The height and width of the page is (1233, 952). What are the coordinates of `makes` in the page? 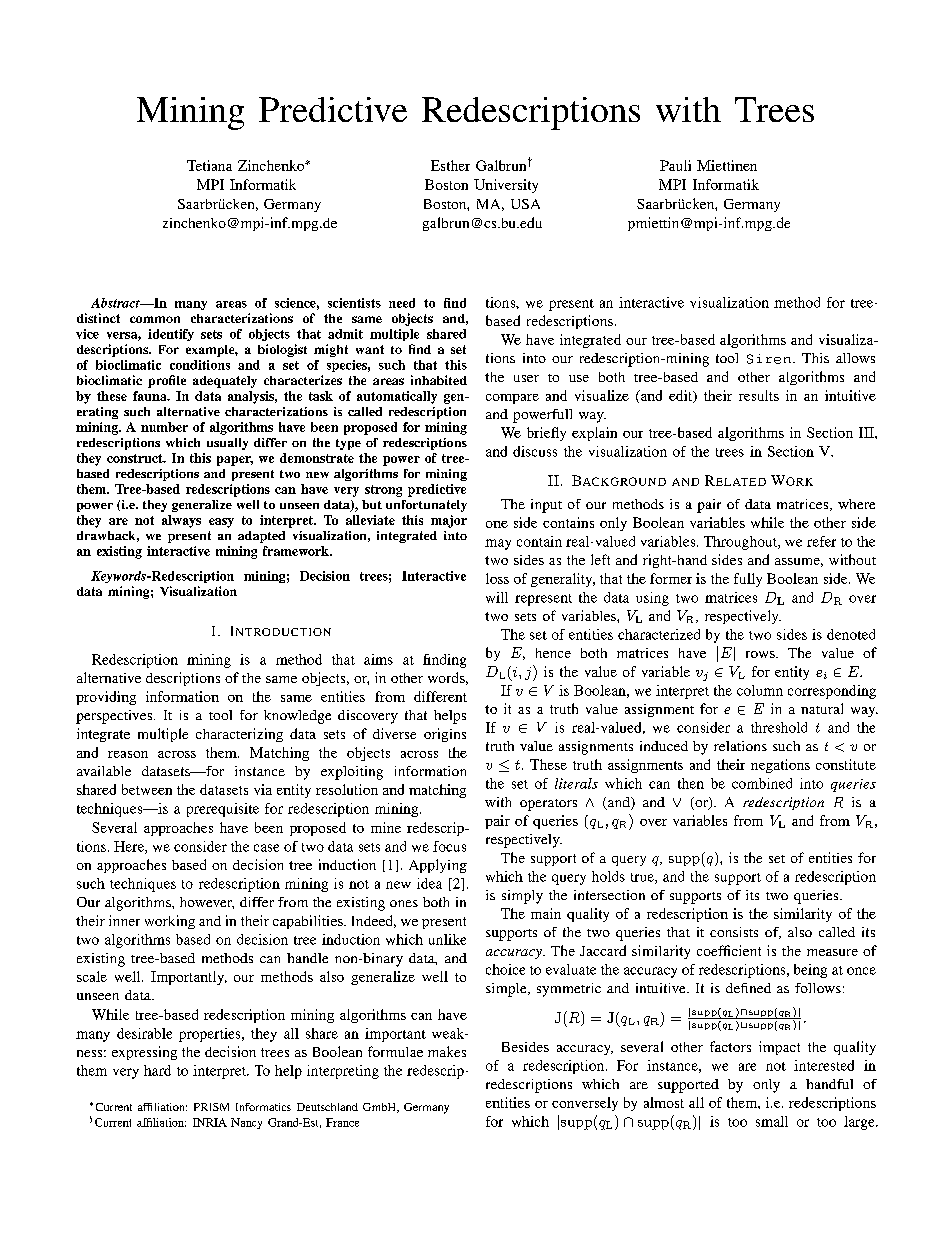 It's located at (447, 1051).
